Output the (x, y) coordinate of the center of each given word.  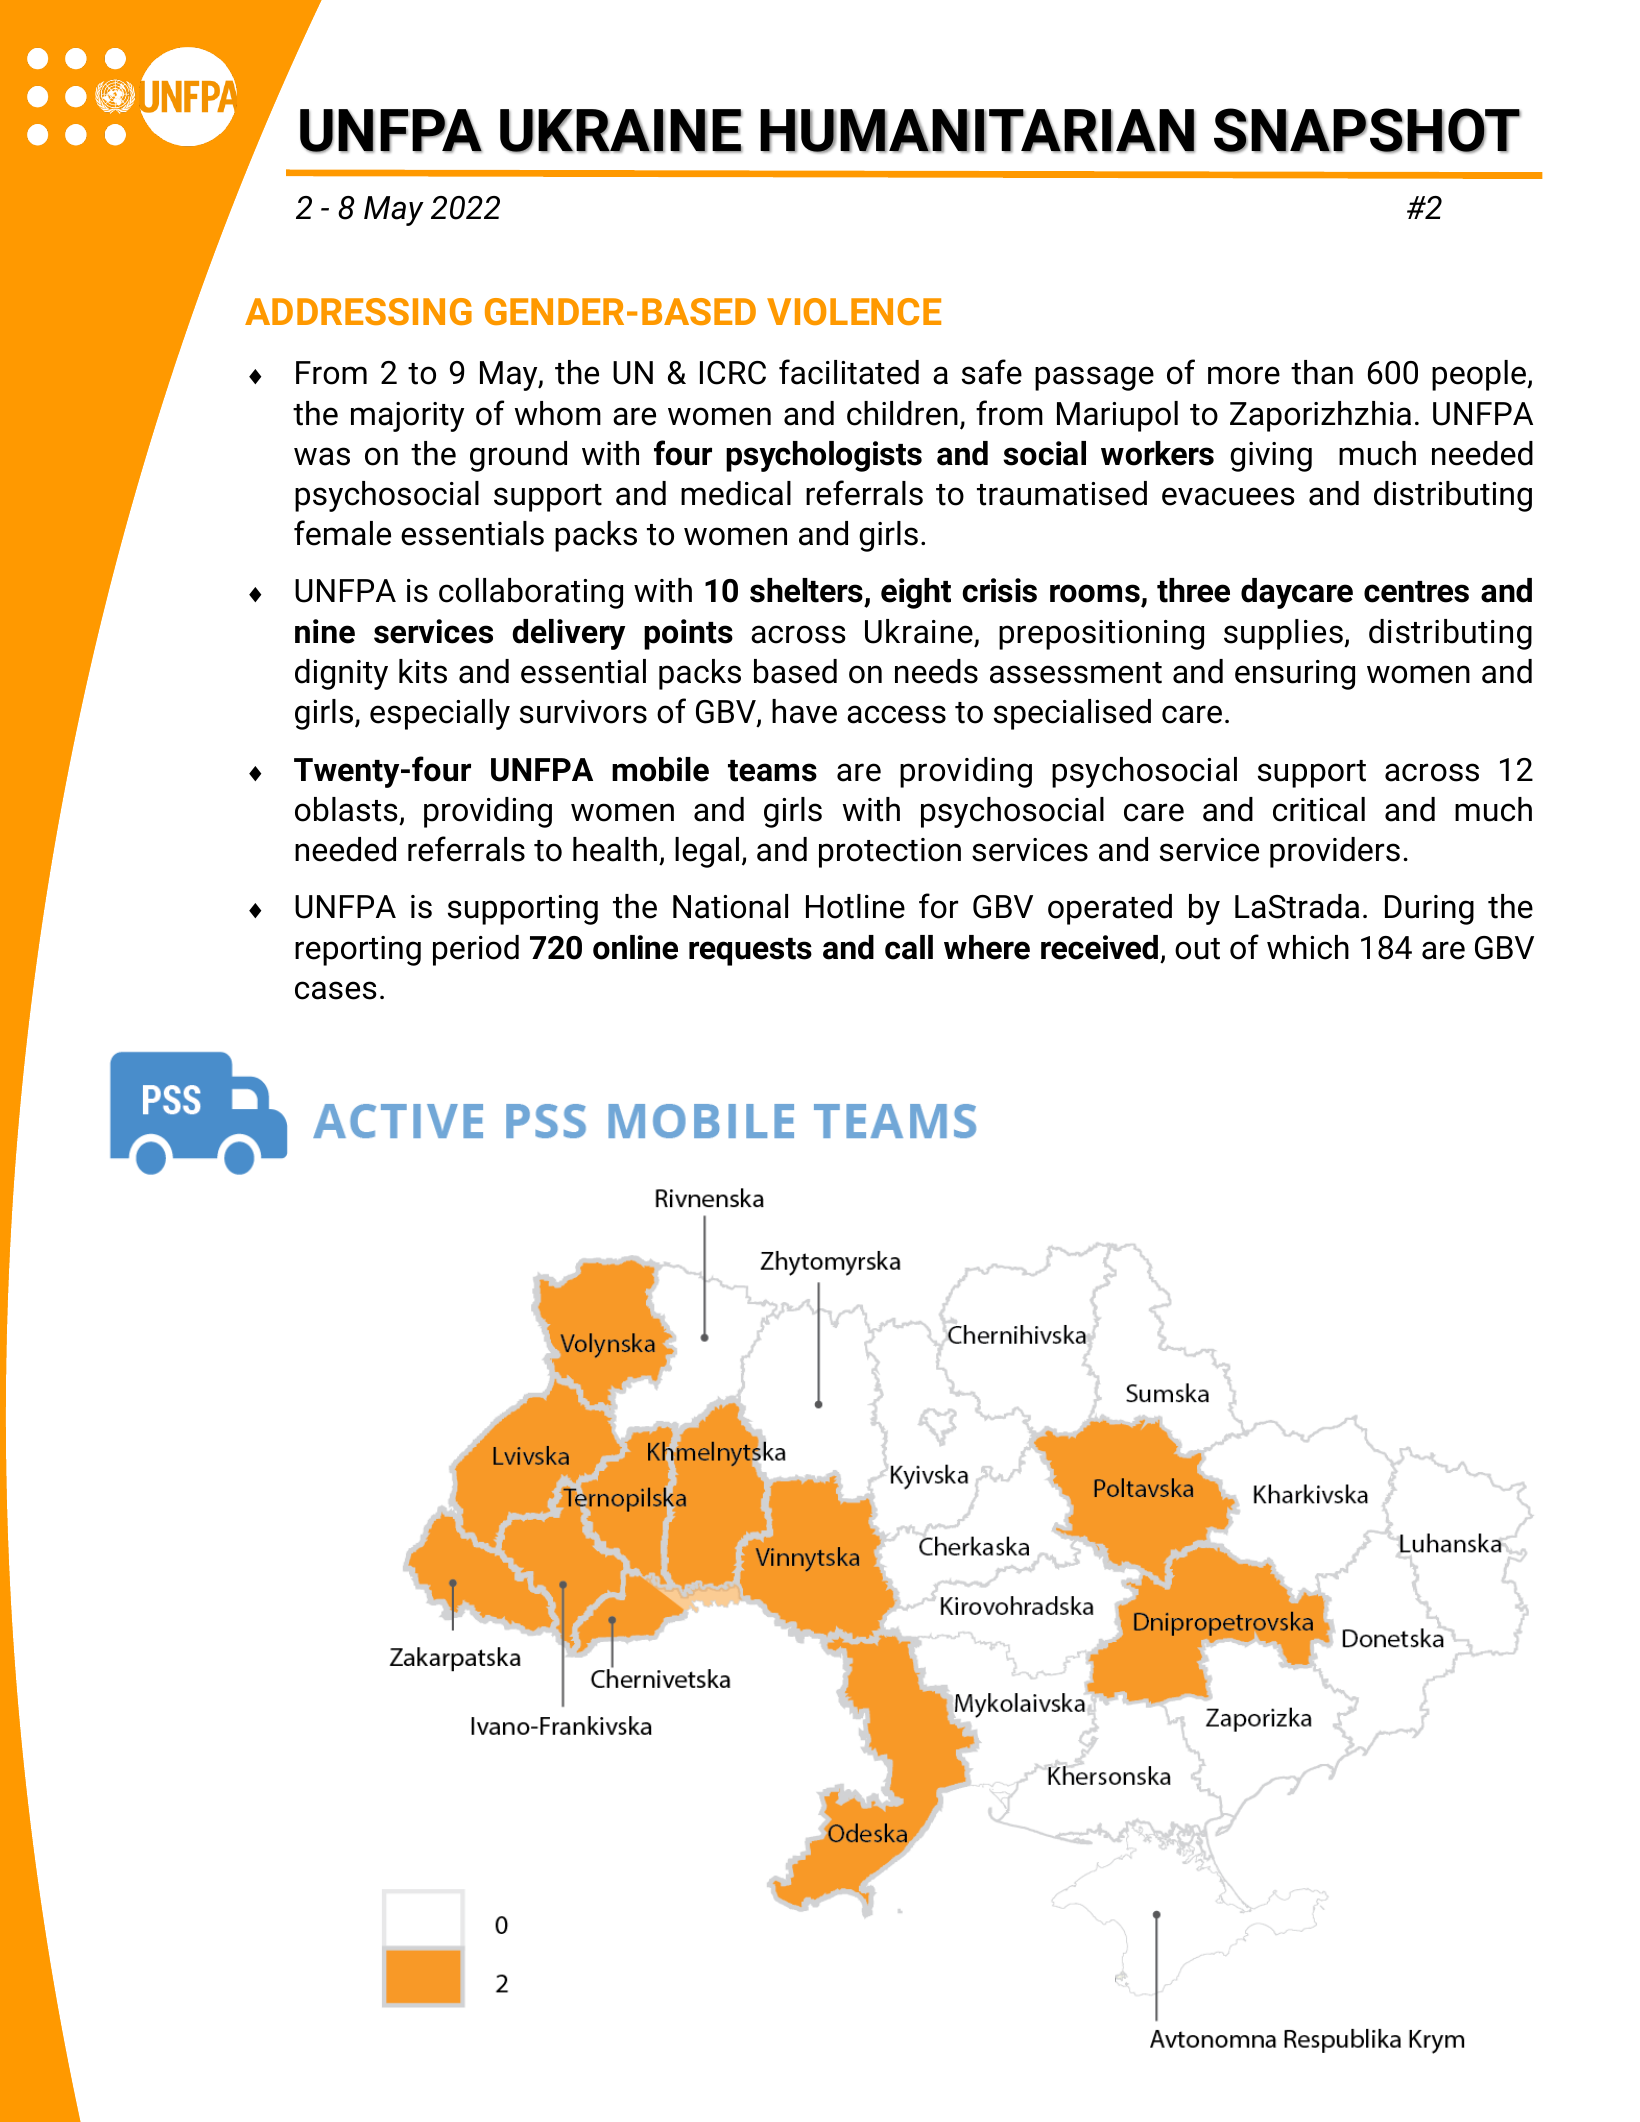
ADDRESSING (358, 311)
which (1308, 947)
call (909, 947)
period (476, 950)
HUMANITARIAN (977, 131)
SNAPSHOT (1367, 130)
